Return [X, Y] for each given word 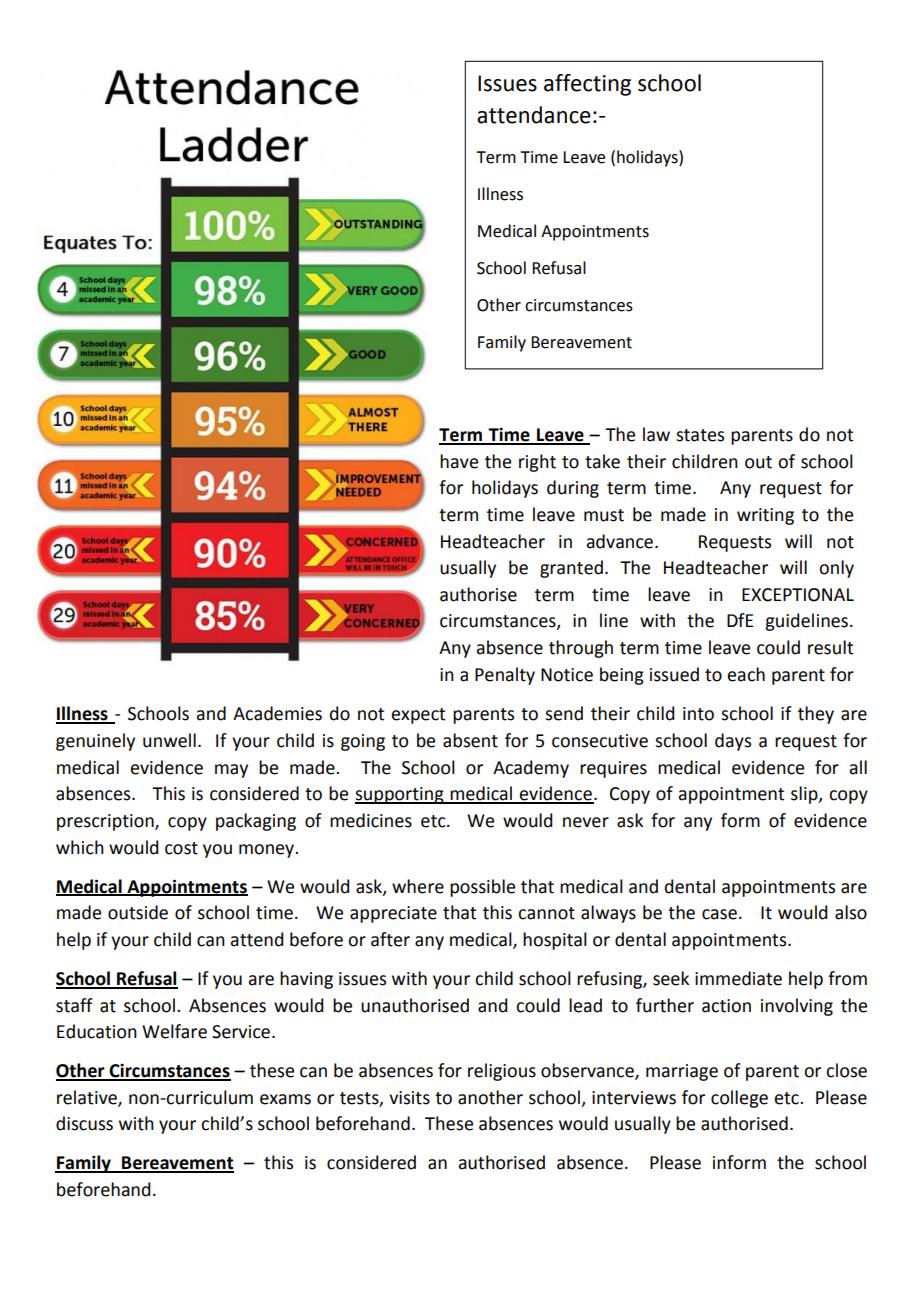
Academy [531, 769]
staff [74, 1005]
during [573, 489]
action [726, 1006]
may [231, 771]
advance [621, 541]
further [665, 1005]
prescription [106, 822]
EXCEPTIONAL [798, 595]
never [586, 822]
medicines [371, 820]
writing [765, 516]
